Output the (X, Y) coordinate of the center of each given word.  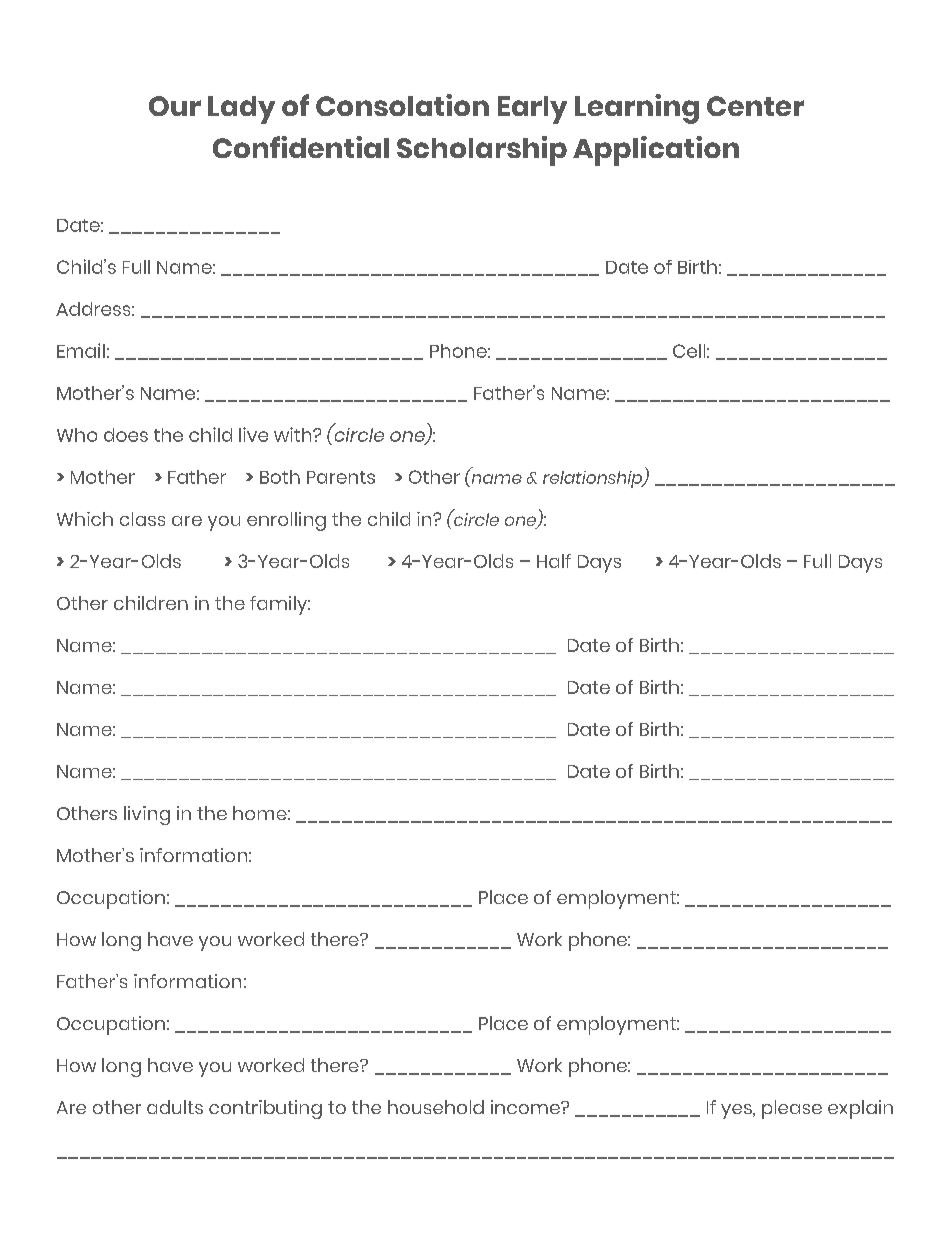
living (147, 815)
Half (554, 561)
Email (81, 350)
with (294, 434)
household (436, 1107)
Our (175, 106)
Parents (341, 477)
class (142, 519)
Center (755, 106)
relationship (594, 479)
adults (175, 1107)
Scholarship (482, 151)
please (792, 1109)
